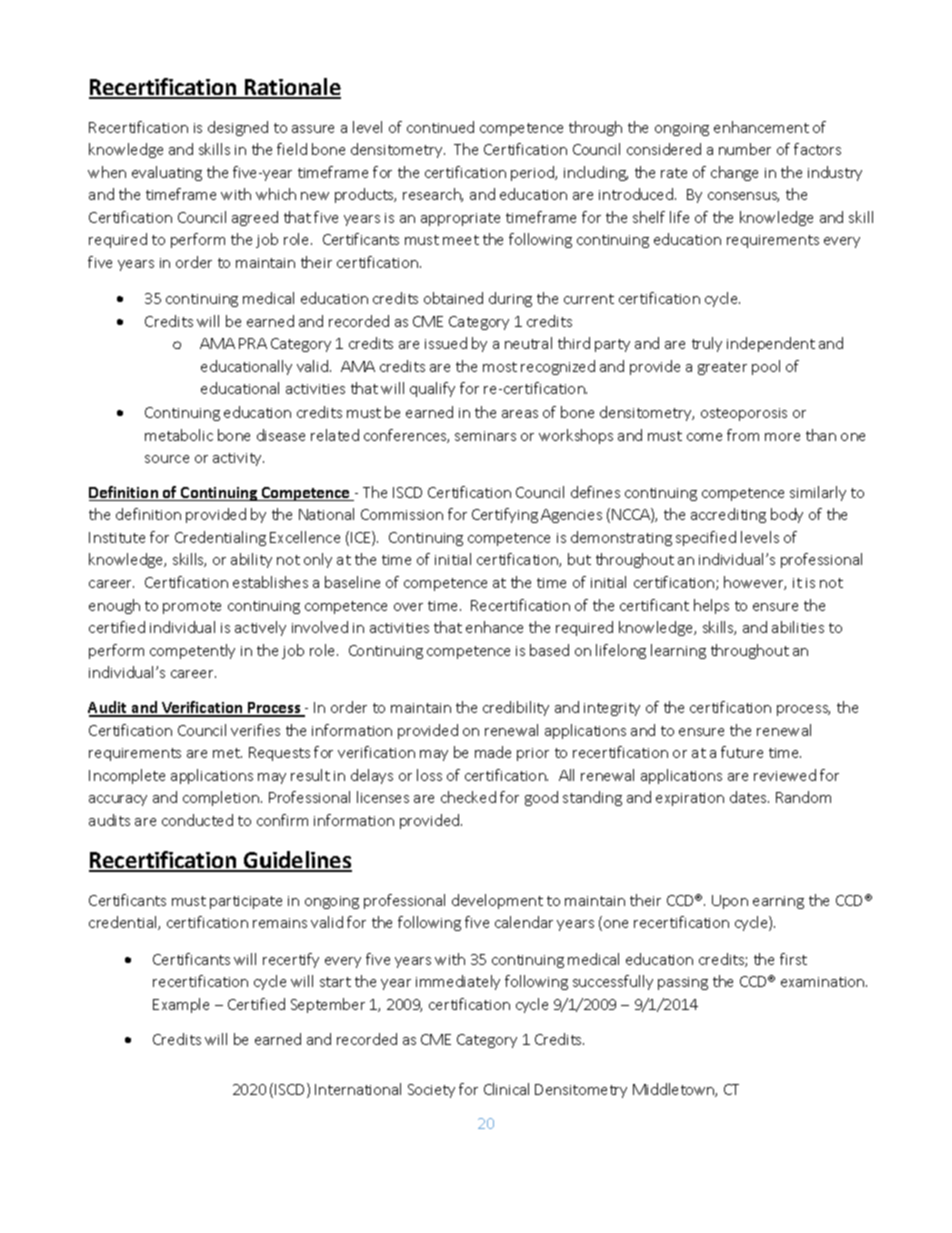  I want to click on future, so click(742, 752).
